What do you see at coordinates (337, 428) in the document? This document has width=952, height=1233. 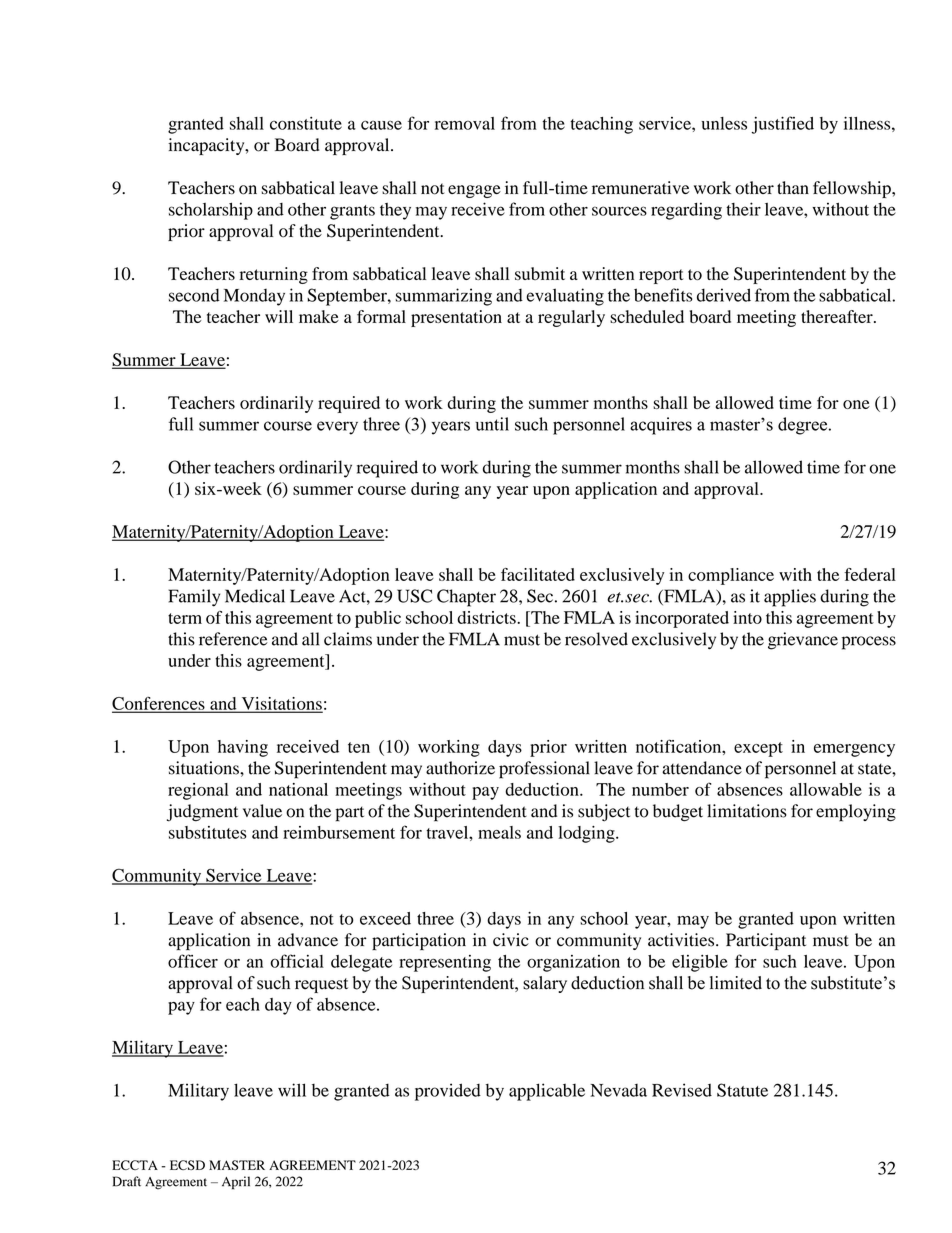 I see `every` at bounding box center [337, 428].
